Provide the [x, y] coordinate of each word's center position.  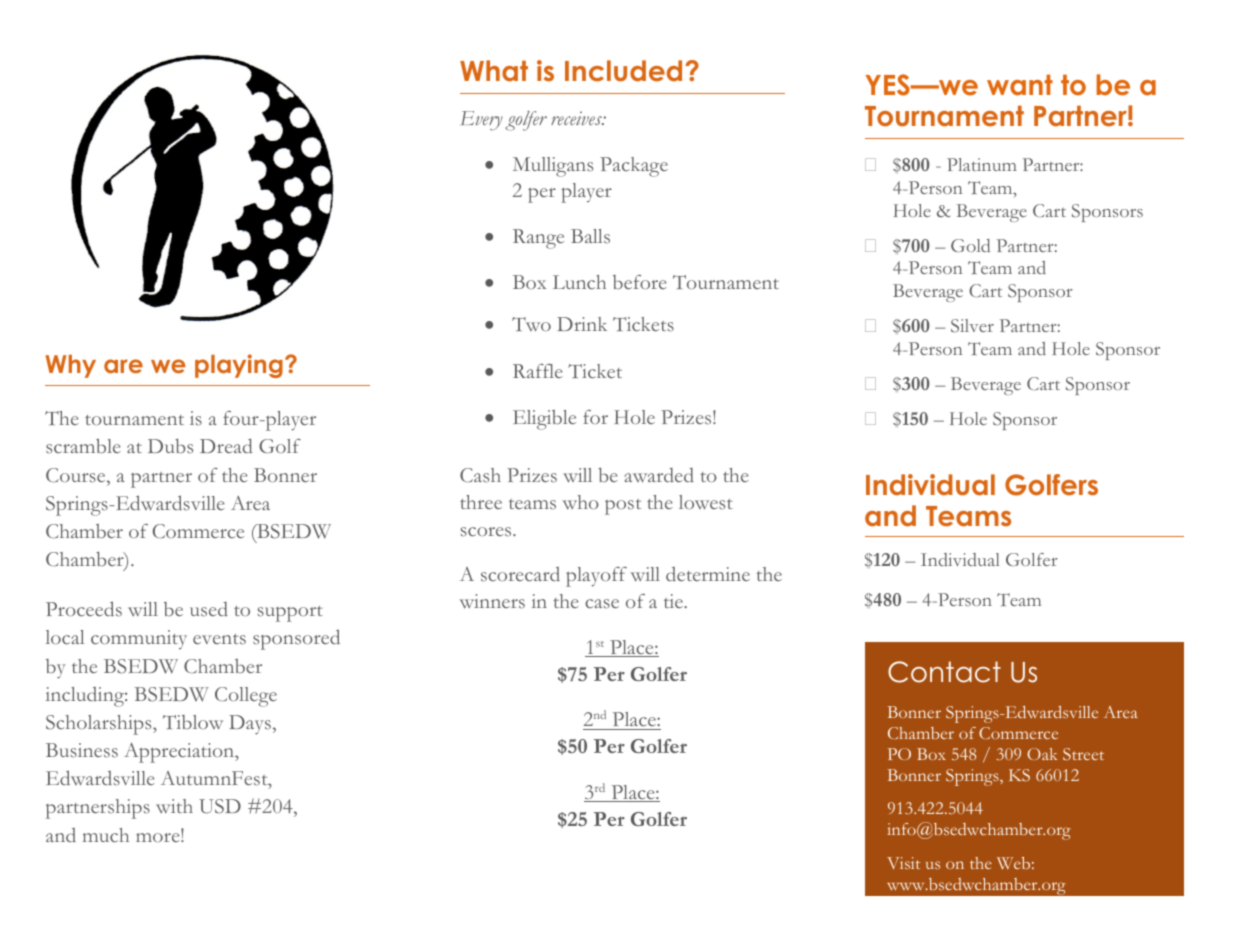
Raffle [538, 371]
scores [487, 532]
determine [708, 574]
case [602, 604]
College [246, 697]
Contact [944, 672]
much [106, 835]
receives [577, 118]
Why [70, 366]
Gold [970, 245]
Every [482, 120]
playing [239, 366]
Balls [590, 236]
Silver [972, 326]
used [209, 609]
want [1020, 85]
